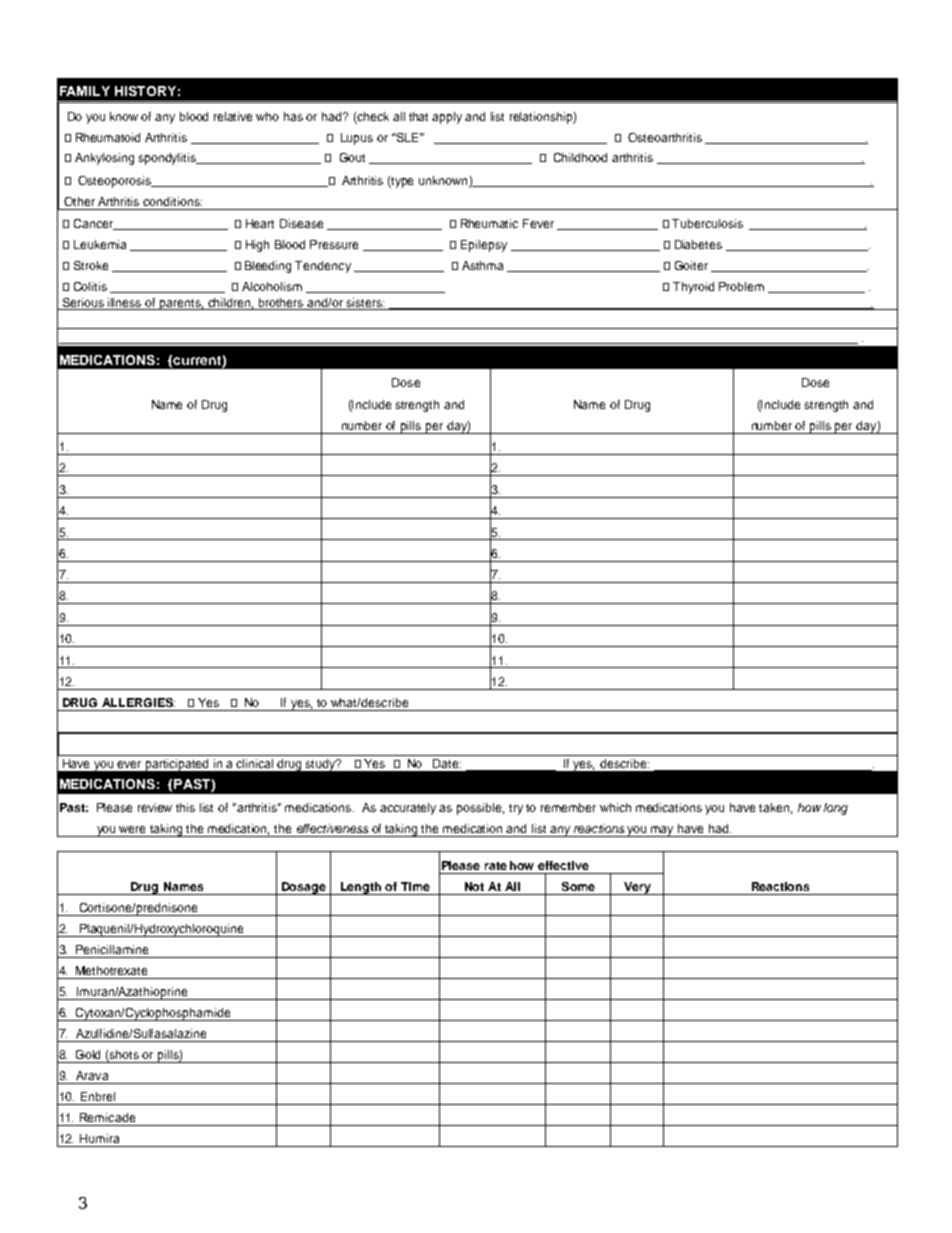  Describe the element at coordinates (233, 116) in the page. I see `relative` at that location.
